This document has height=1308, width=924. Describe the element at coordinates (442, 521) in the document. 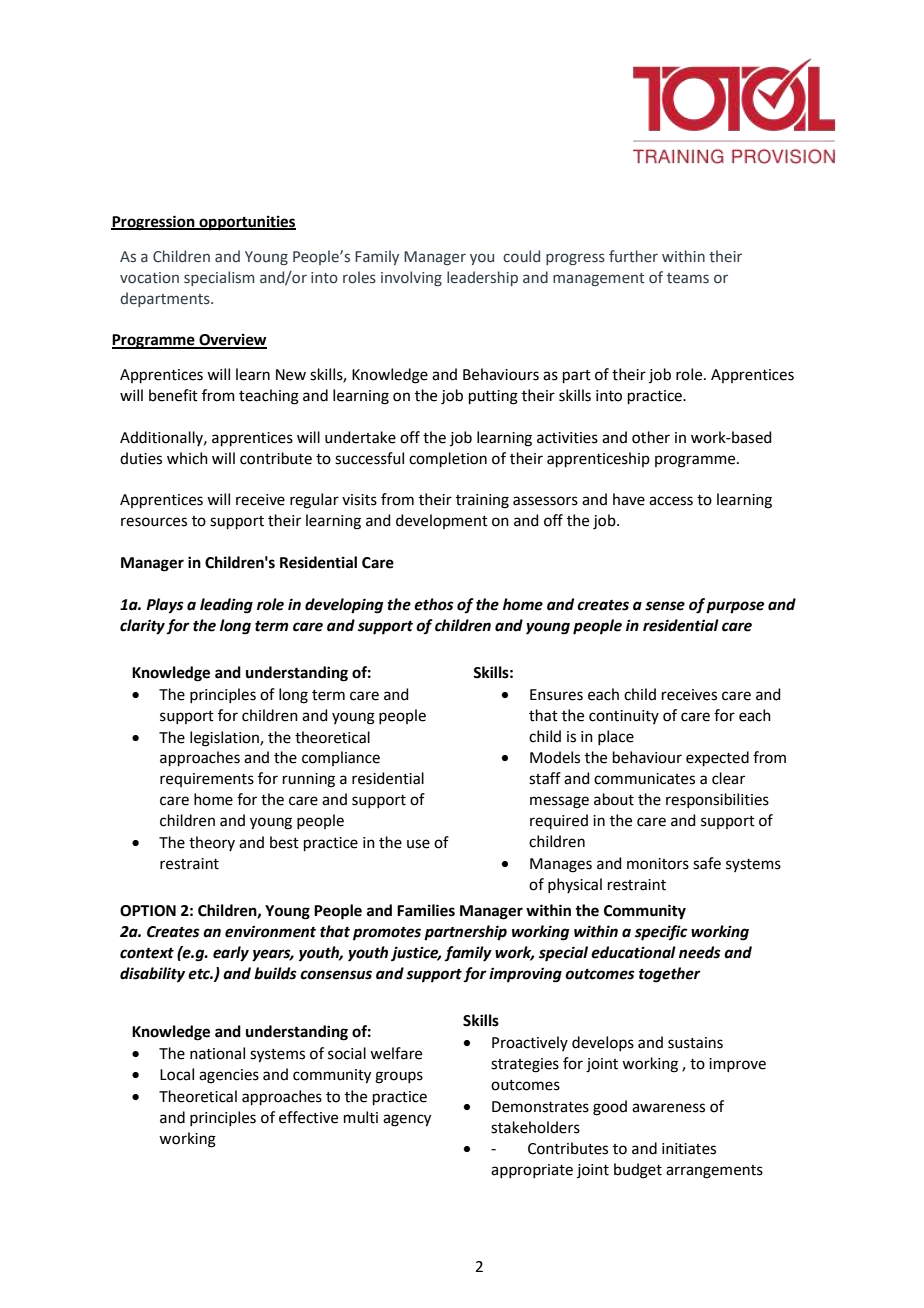

I see `development` at that location.
